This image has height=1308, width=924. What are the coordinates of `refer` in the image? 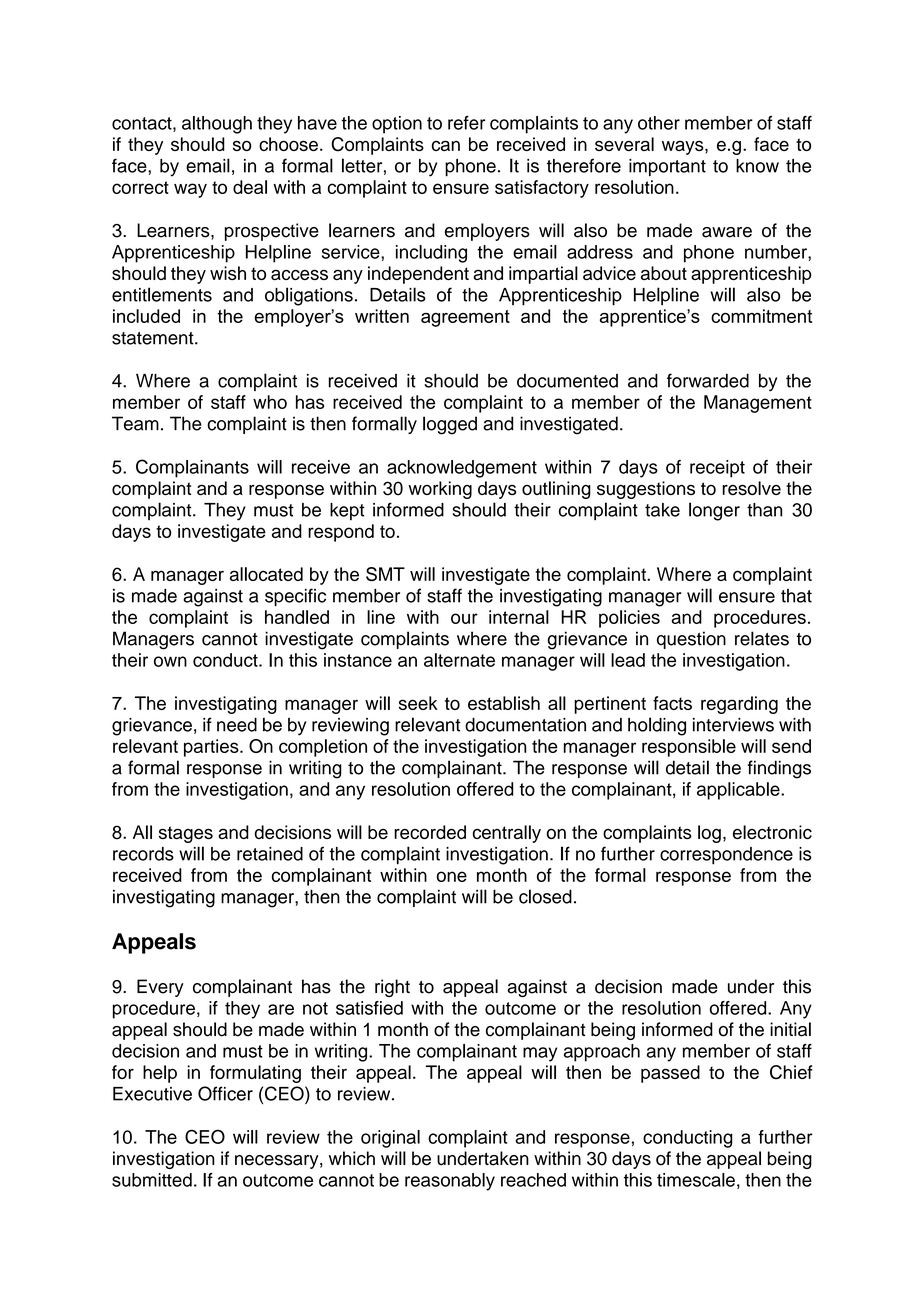 It's located at (466, 123).
